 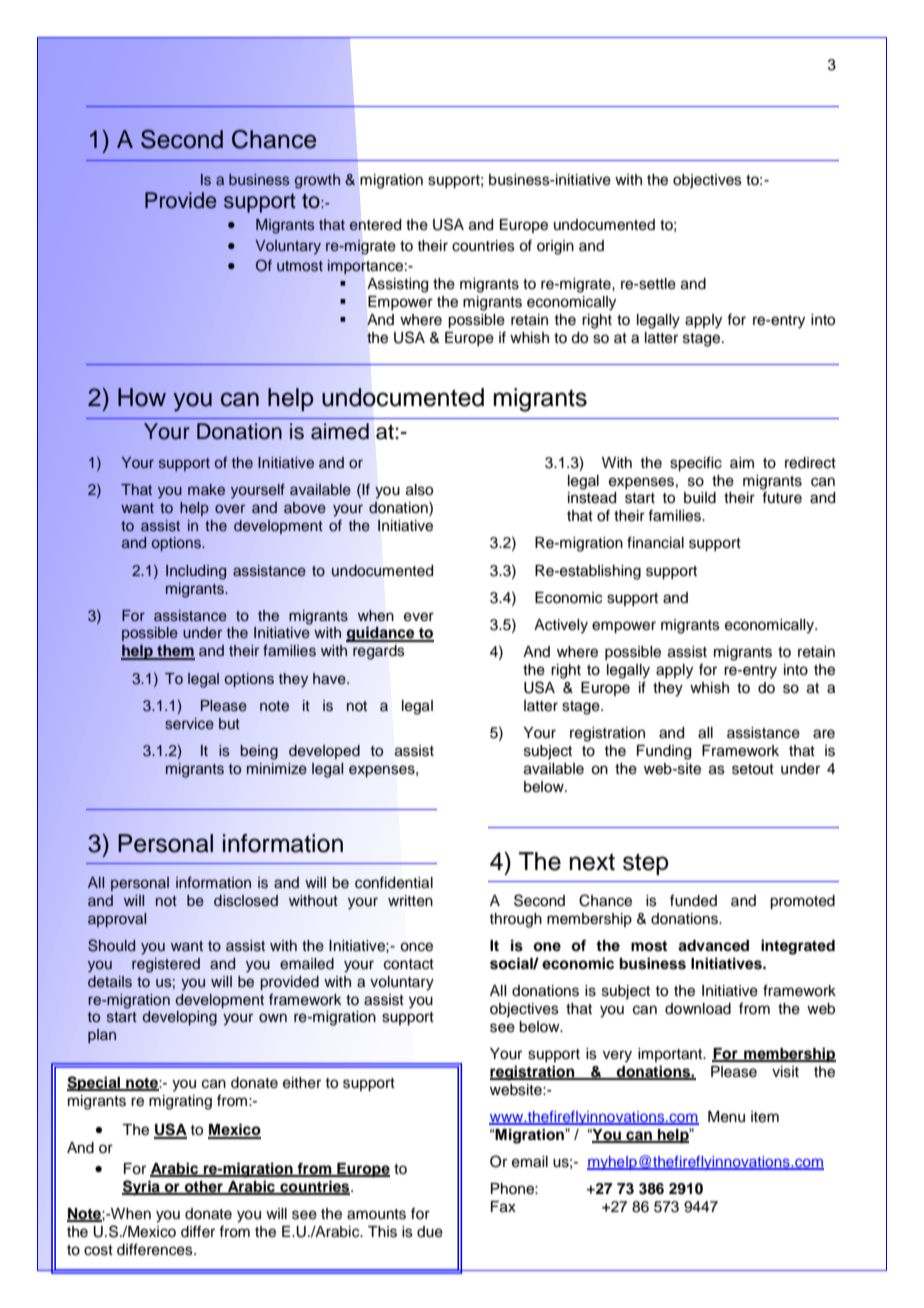 I want to click on disclosed, so click(x=246, y=901).
